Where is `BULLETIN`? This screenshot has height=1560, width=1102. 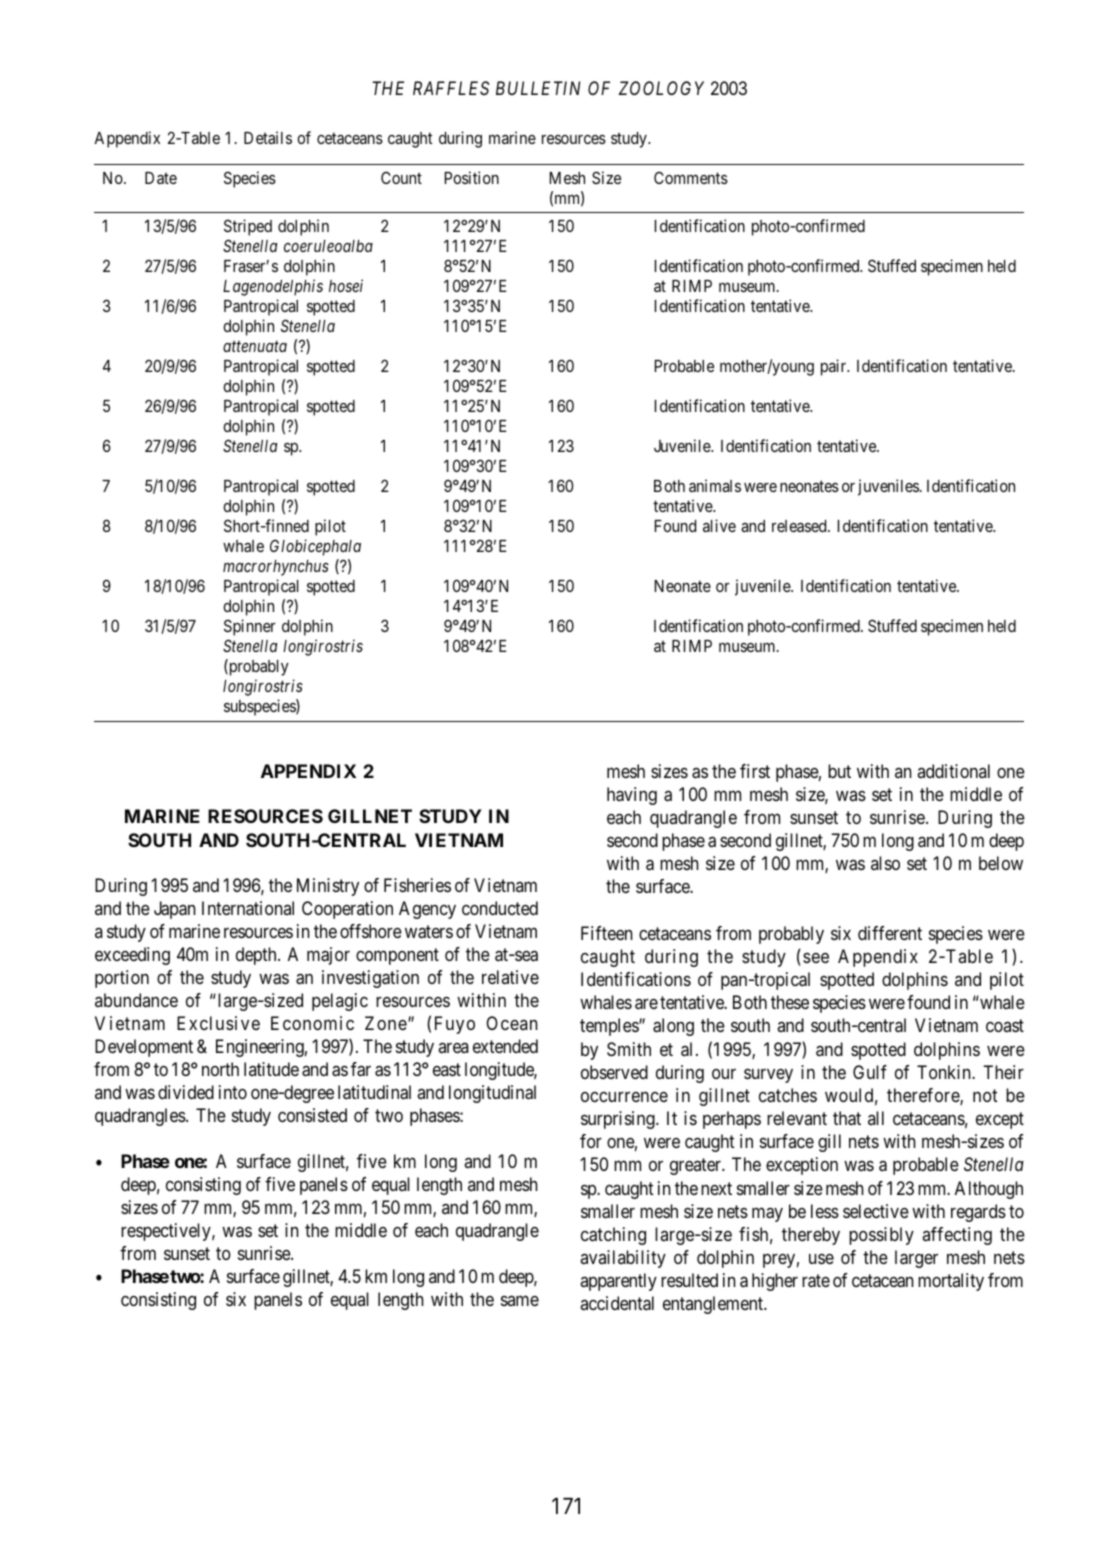 BULLETIN is located at coordinates (538, 88).
